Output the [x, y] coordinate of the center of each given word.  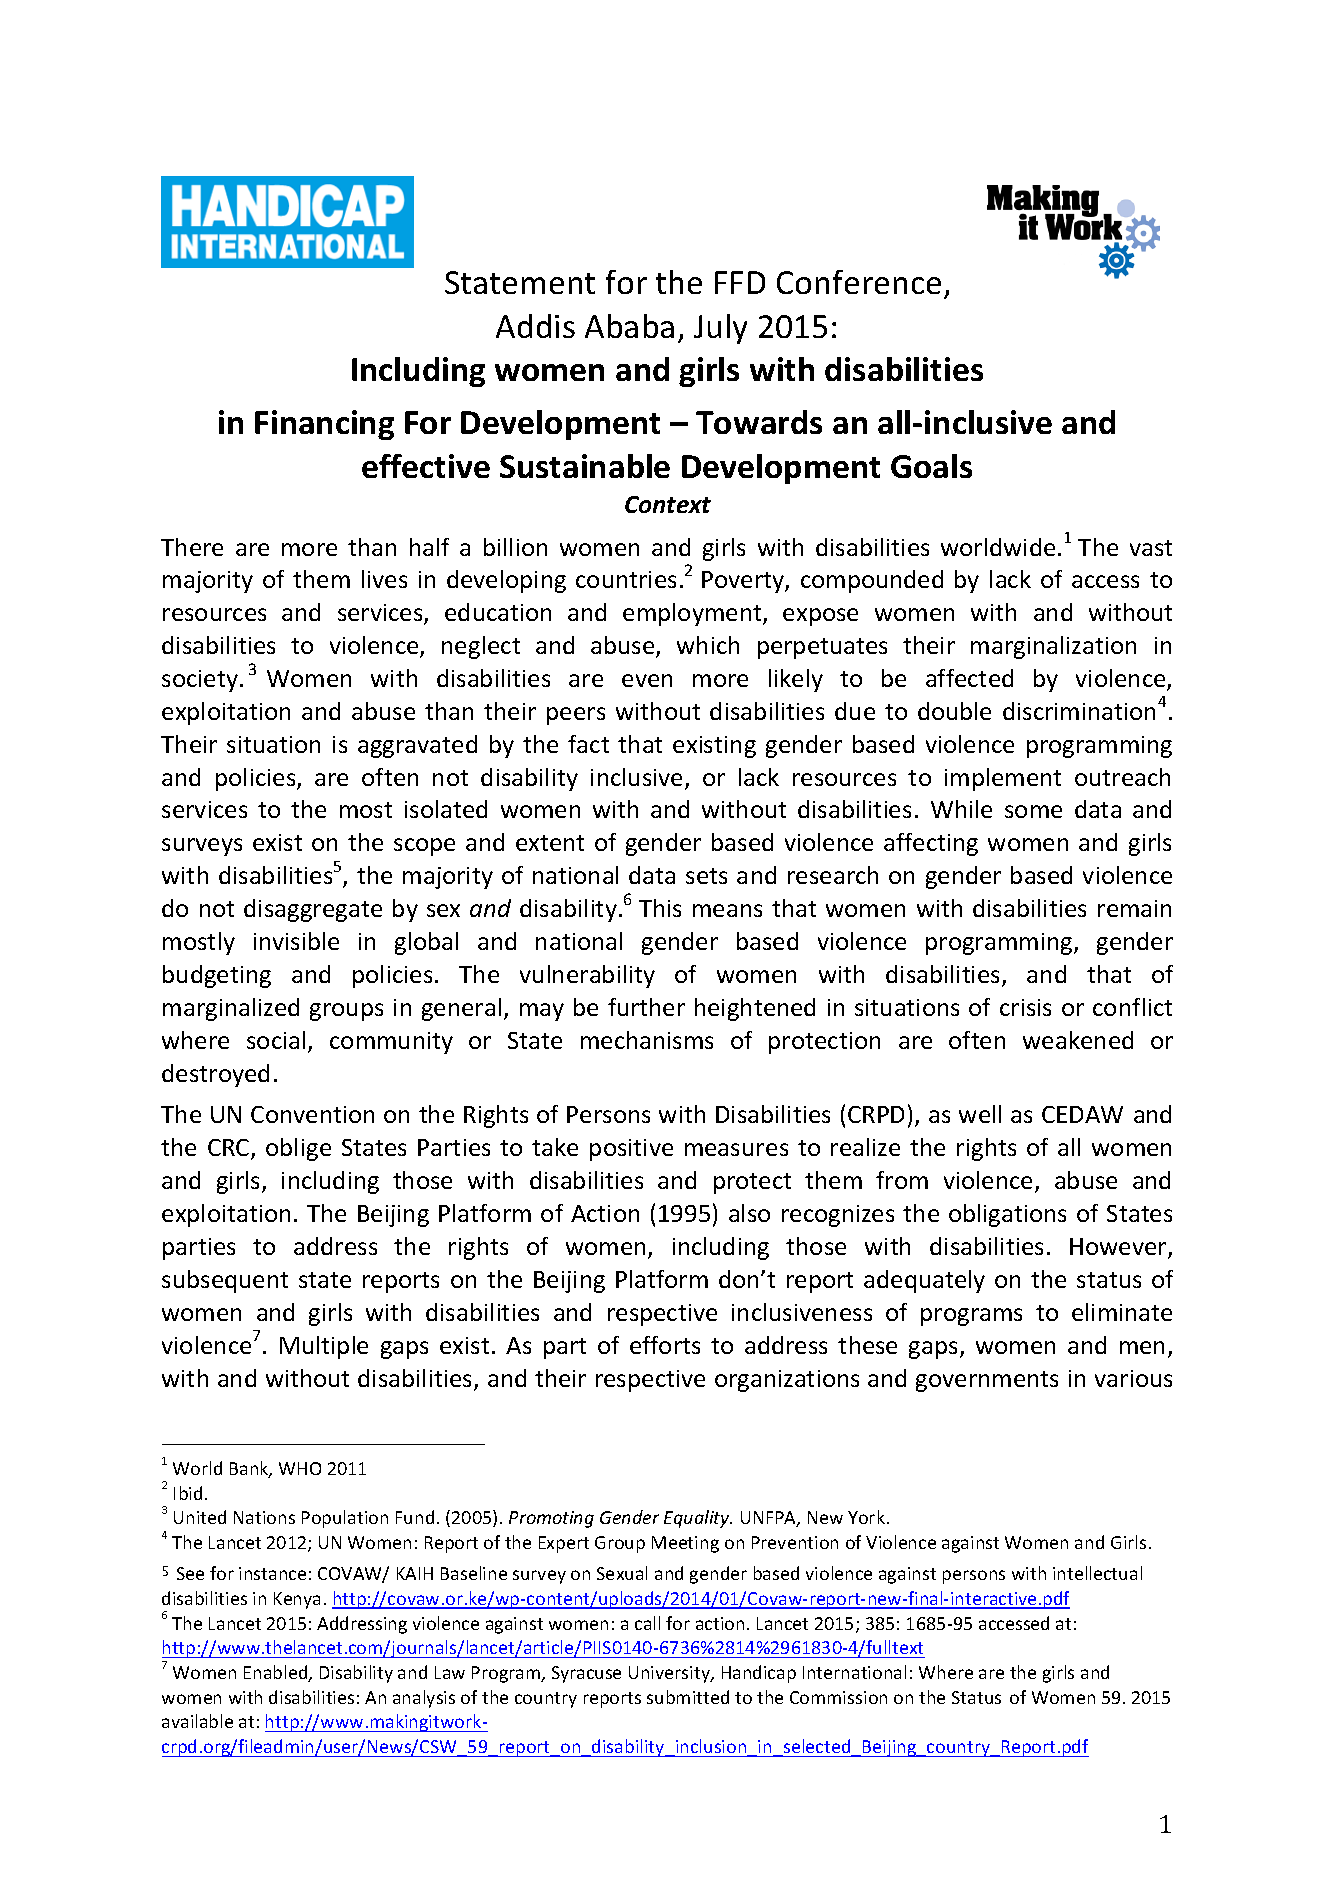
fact [588, 744]
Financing [324, 425]
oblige [298, 1149]
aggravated [417, 746]
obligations [1007, 1215]
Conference [859, 282]
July [720, 329]
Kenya [297, 1600]
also [749, 1213]
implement [1003, 779]
